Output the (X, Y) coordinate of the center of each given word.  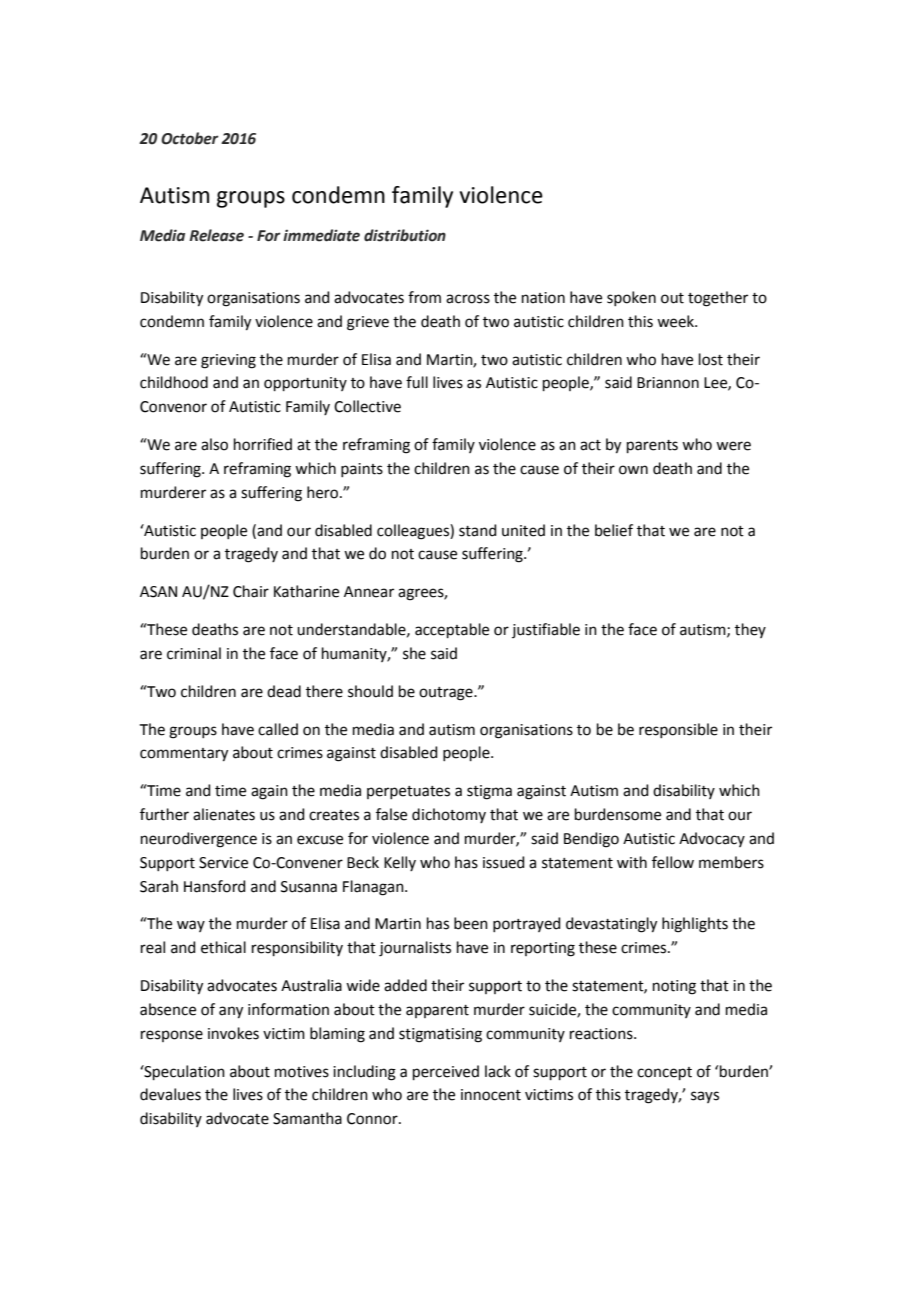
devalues (170, 1094)
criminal (194, 653)
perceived (446, 1072)
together (718, 299)
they (750, 630)
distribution (405, 235)
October (190, 138)
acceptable (452, 630)
